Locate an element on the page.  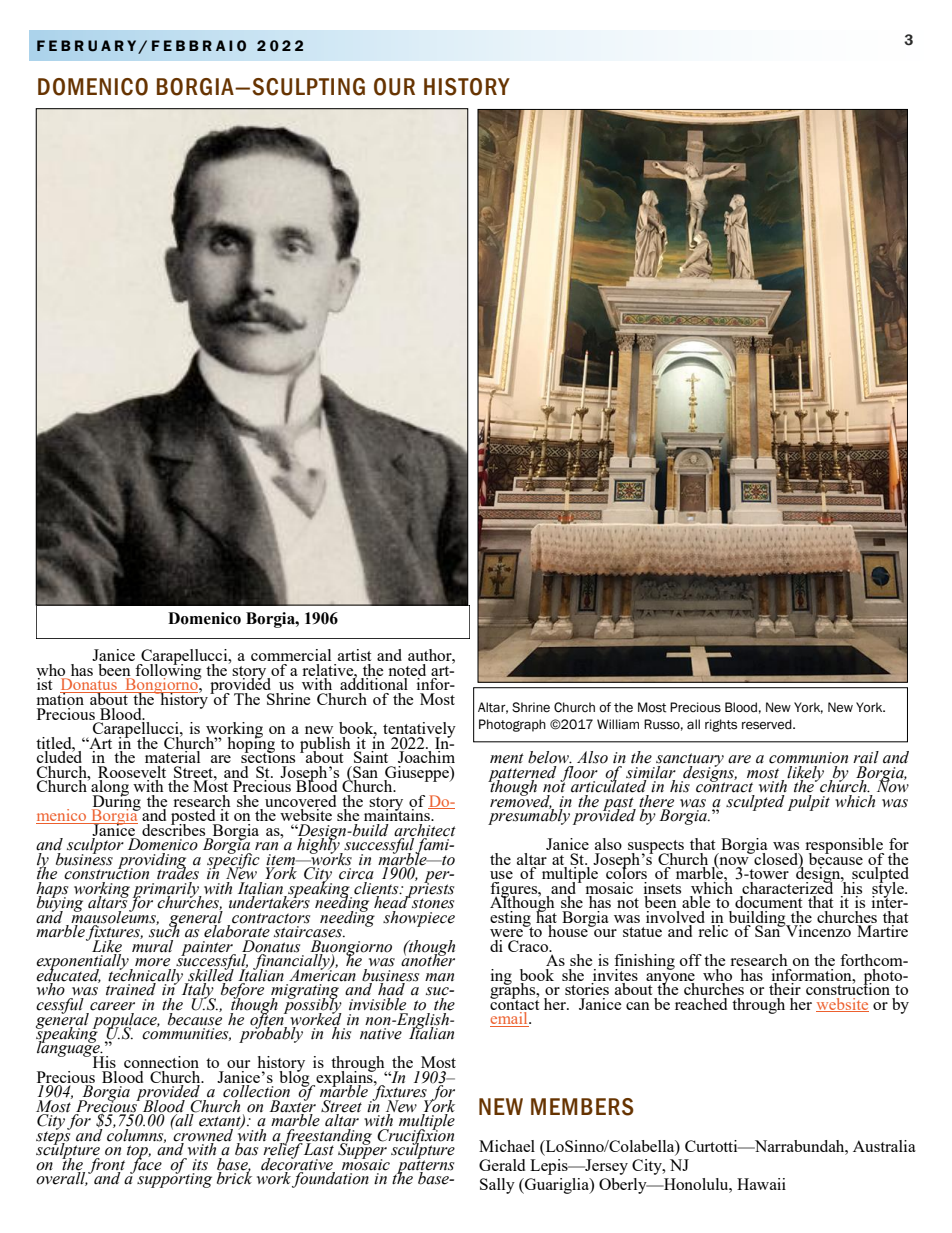
relic is located at coordinates (713, 931).
